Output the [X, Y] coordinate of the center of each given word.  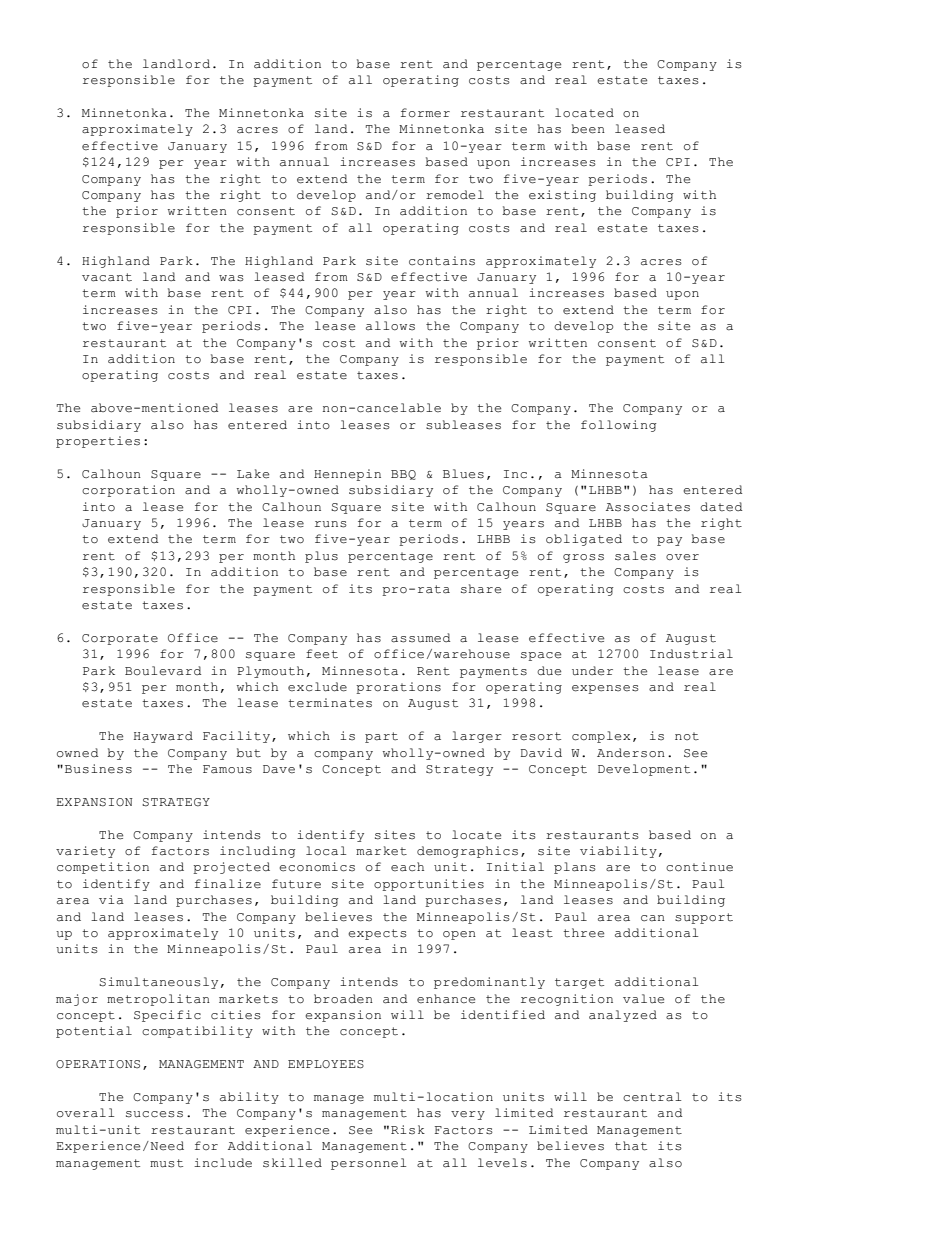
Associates [648, 507]
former [425, 113]
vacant [107, 277]
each [407, 867]
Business [98, 769]
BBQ [403, 475]
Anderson [631, 753]
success [154, 1114]
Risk [408, 1130]
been [588, 129]
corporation [128, 491]
